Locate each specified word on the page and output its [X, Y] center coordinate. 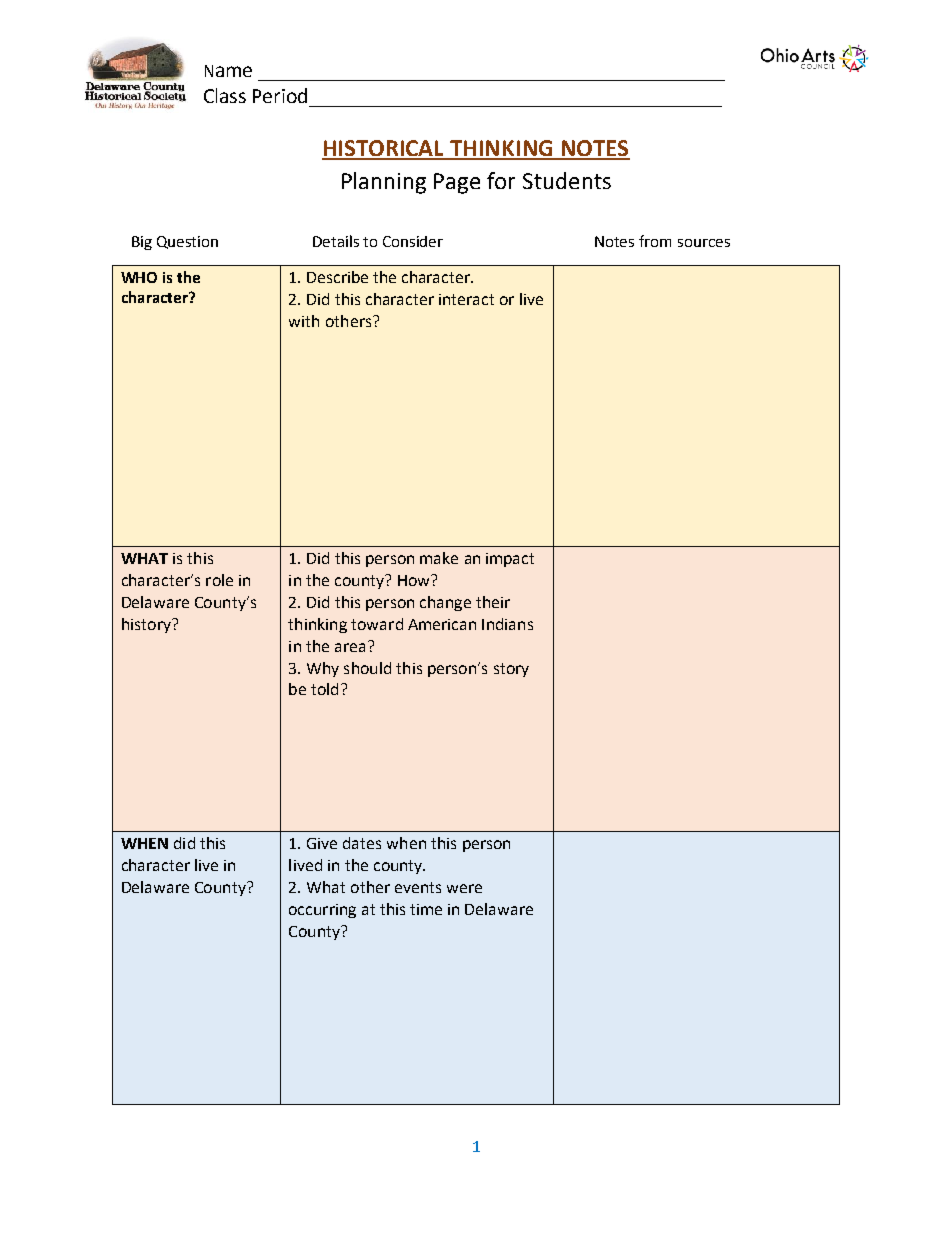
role [219, 580]
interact [466, 299]
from [655, 241]
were [464, 888]
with [304, 321]
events [418, 887]
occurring [322, 911]
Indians [507, 624]
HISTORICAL [384, 149]
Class [225, 95]
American [442, 624]
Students [567, 180]
